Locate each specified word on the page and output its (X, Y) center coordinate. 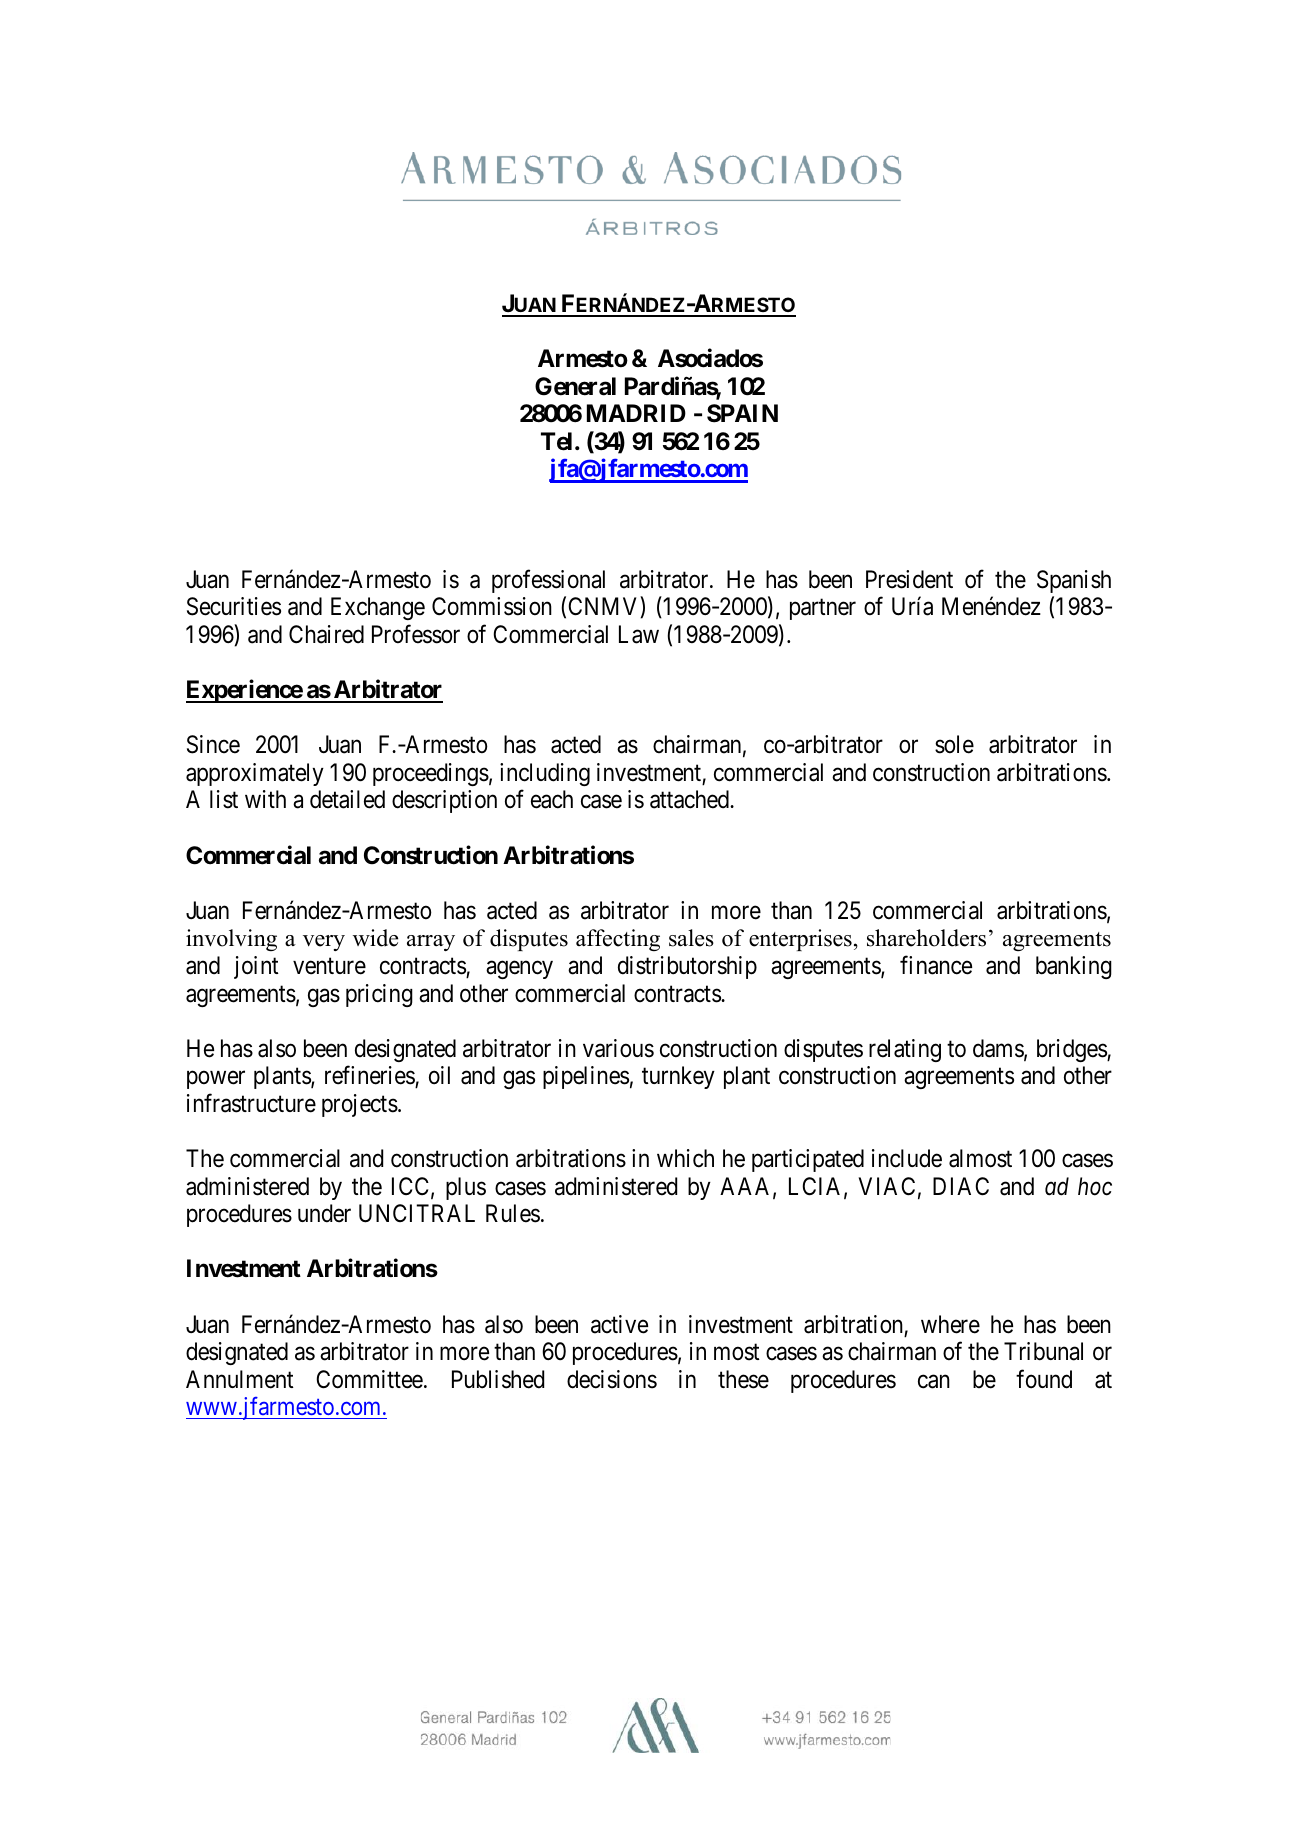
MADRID (636, 413)
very (324, 943)
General (575, 386)
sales (691, 938)
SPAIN (742, 413)
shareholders (926, 938)
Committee (369, 1379)
